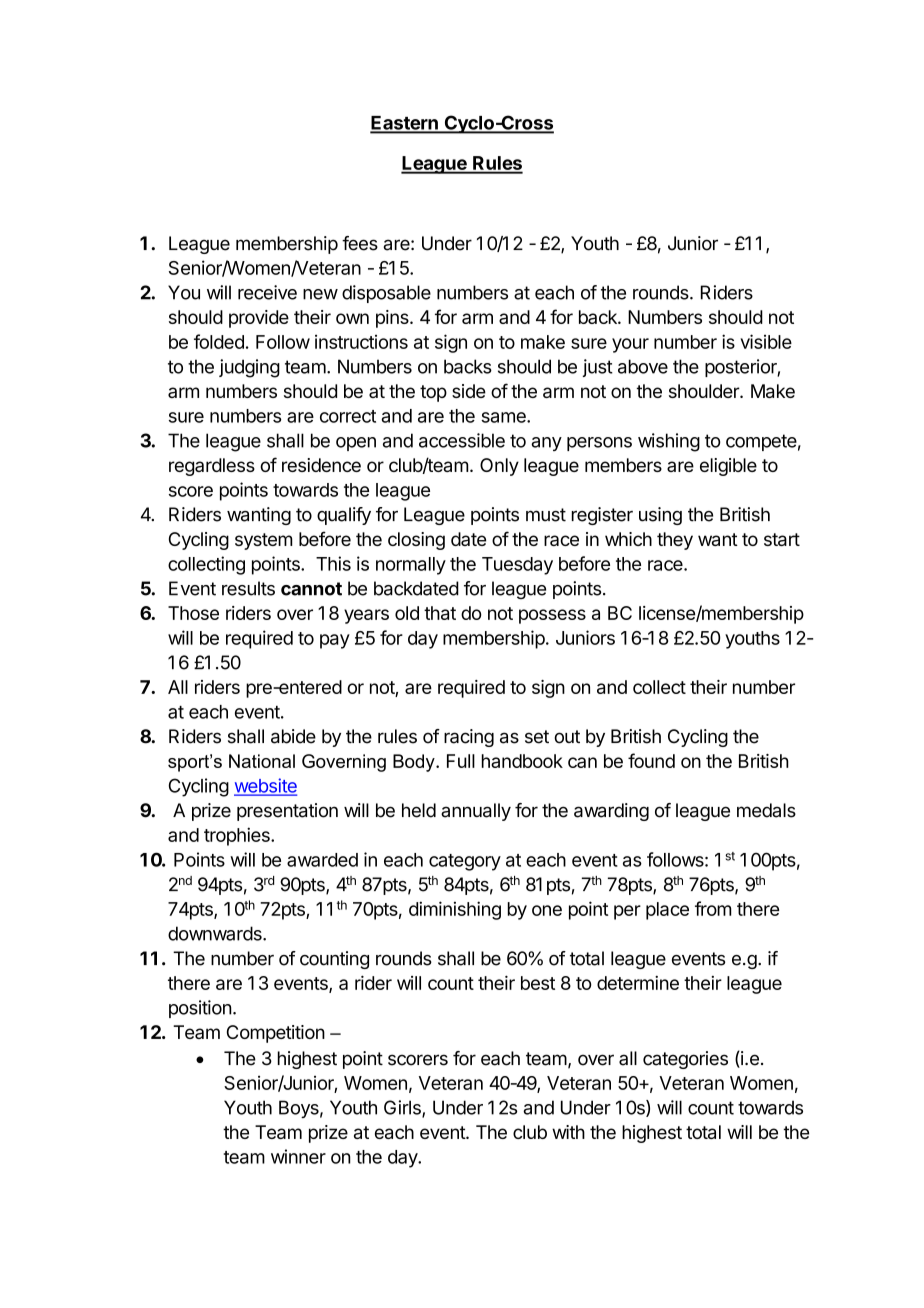 The width and height of the screenshot is (924, 1308). Describe the element at coordinates (267, 292) in the screenshot. I see `receive` at that location.
